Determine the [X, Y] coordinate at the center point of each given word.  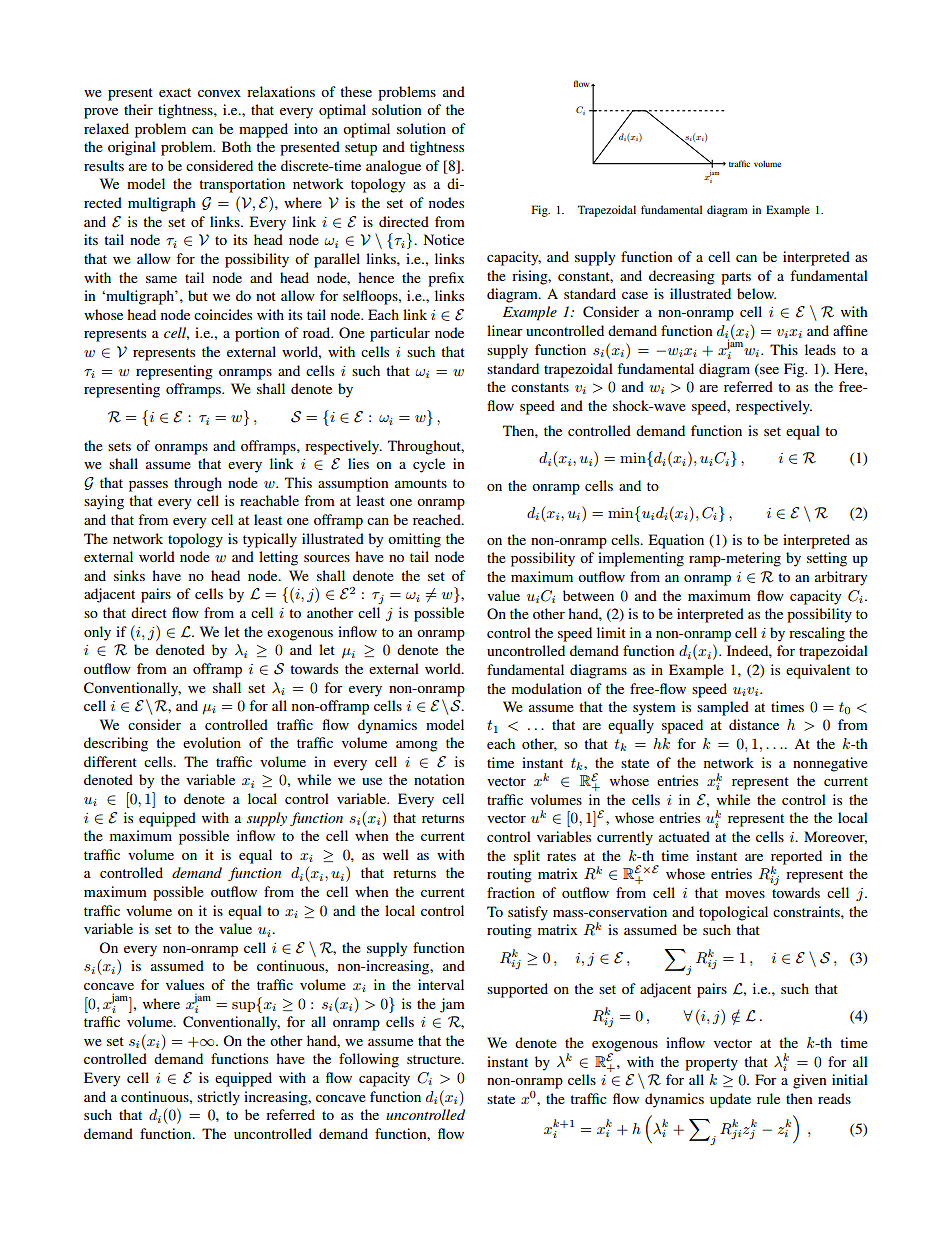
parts [736, 278]
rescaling [817, 634]
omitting [414, 540]
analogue [393, 167]
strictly [218, 1098]
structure [435, 1059]
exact [175, 92]
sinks [129, 575]
